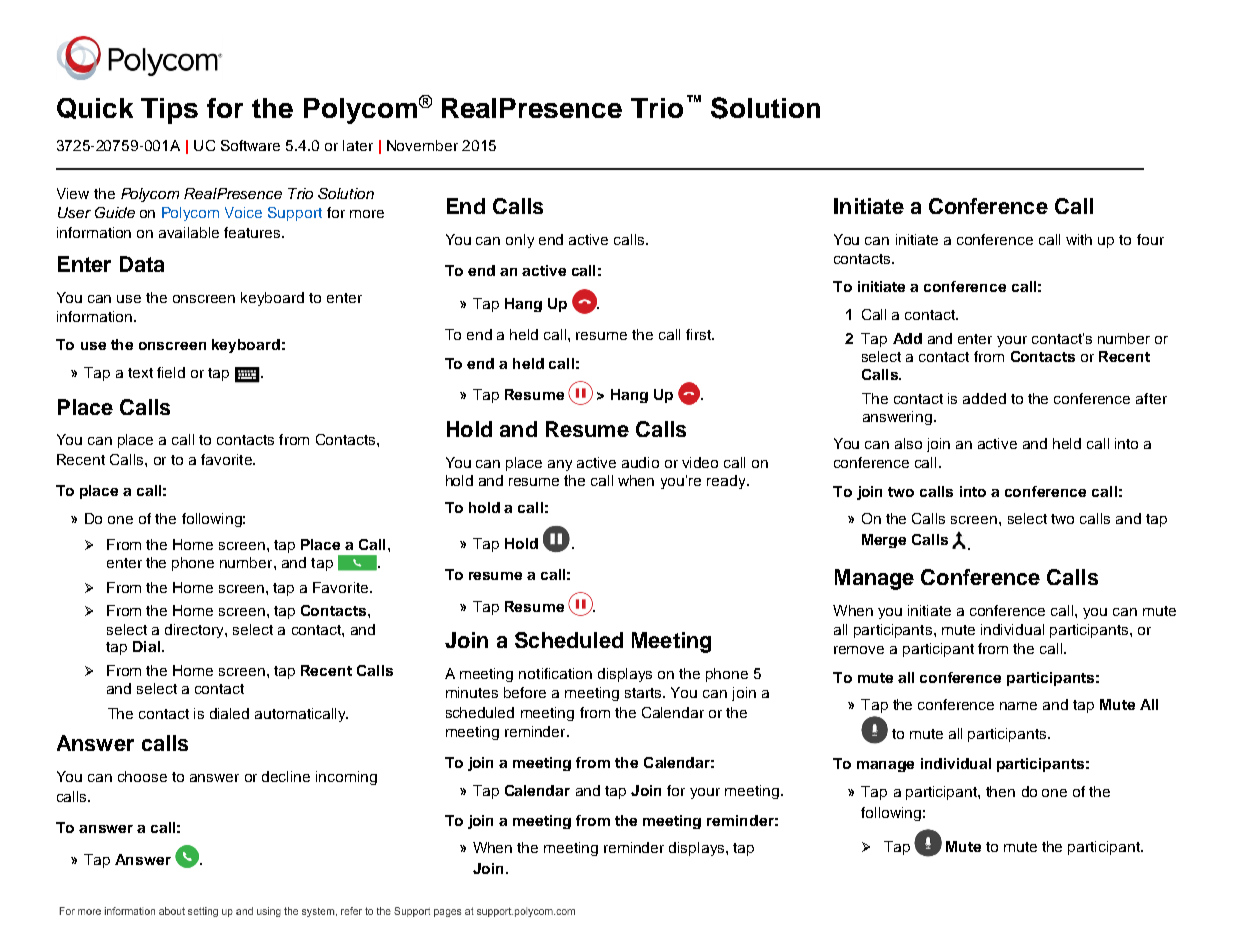 The height and width of the screenshot is (952, 1233). Describe the element at coordinates (644, 693) in the screenshot. I see `starts` at that location.
